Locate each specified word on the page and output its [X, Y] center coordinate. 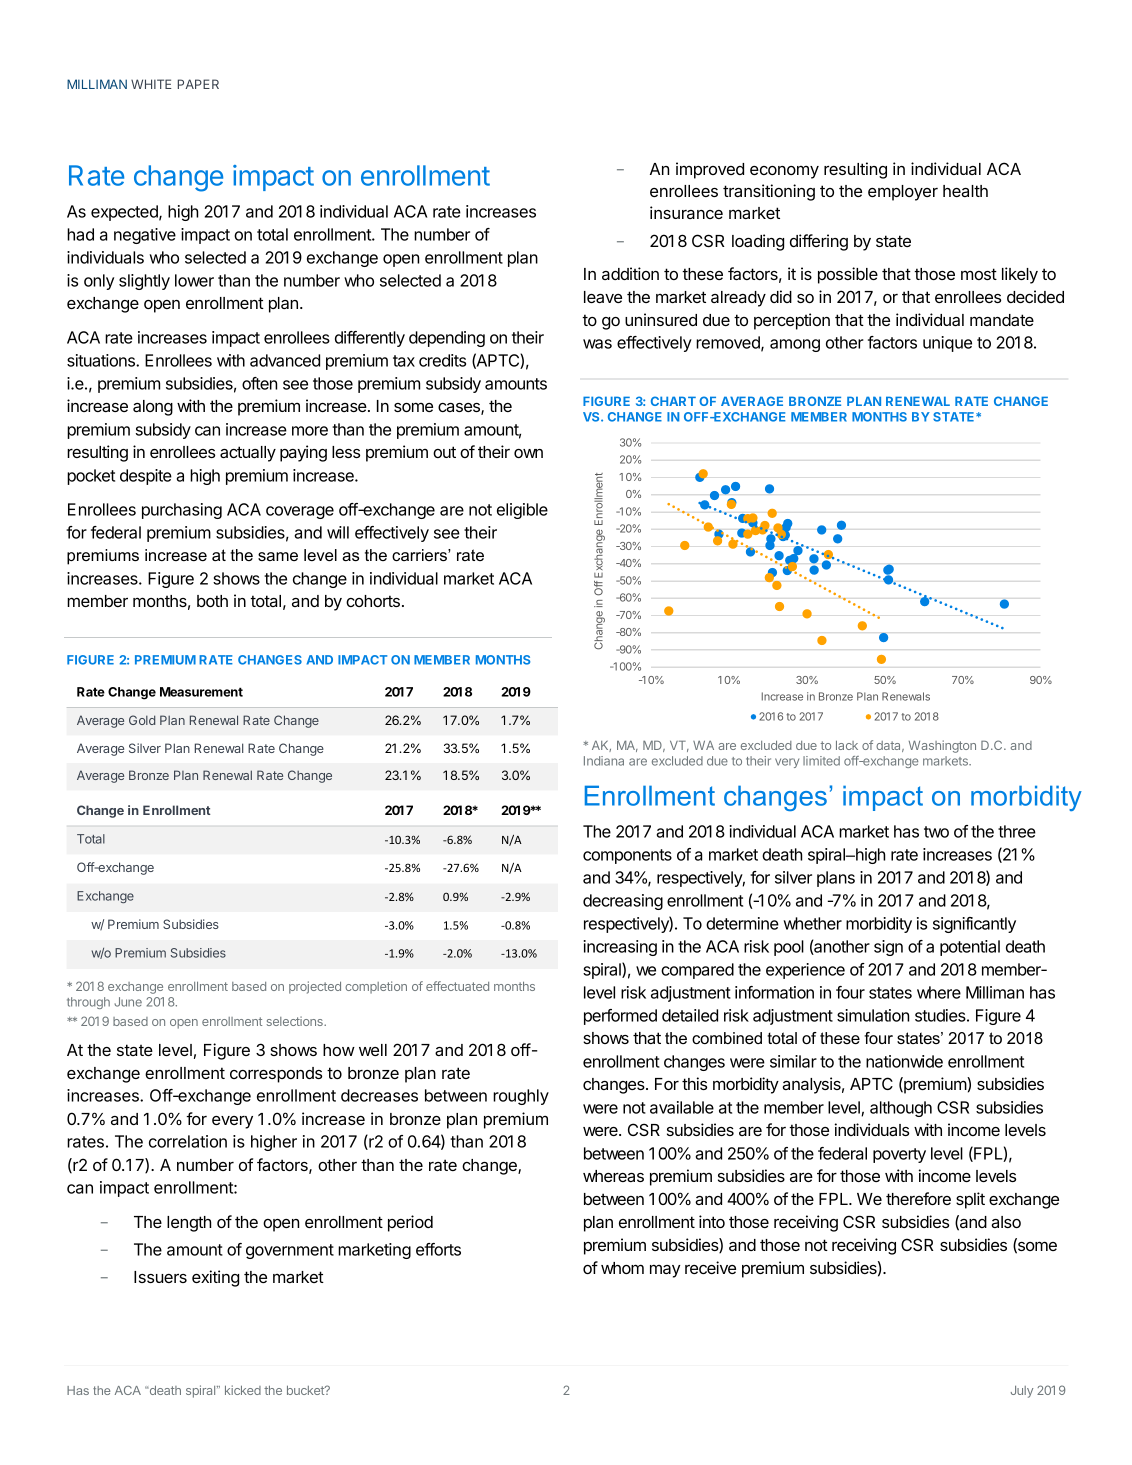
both [212, 601]
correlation [188, 1141]
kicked [243, 1390]
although [901, 1109]
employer [903, 193]
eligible [522, 511]
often [259, 383]
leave [603, 297]
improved [710, 170]
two [936, 832]
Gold [142, 720]
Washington [942, 746]
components [627, 856]
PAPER [198, 84]
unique [947, 344]
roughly [521, 1097]
